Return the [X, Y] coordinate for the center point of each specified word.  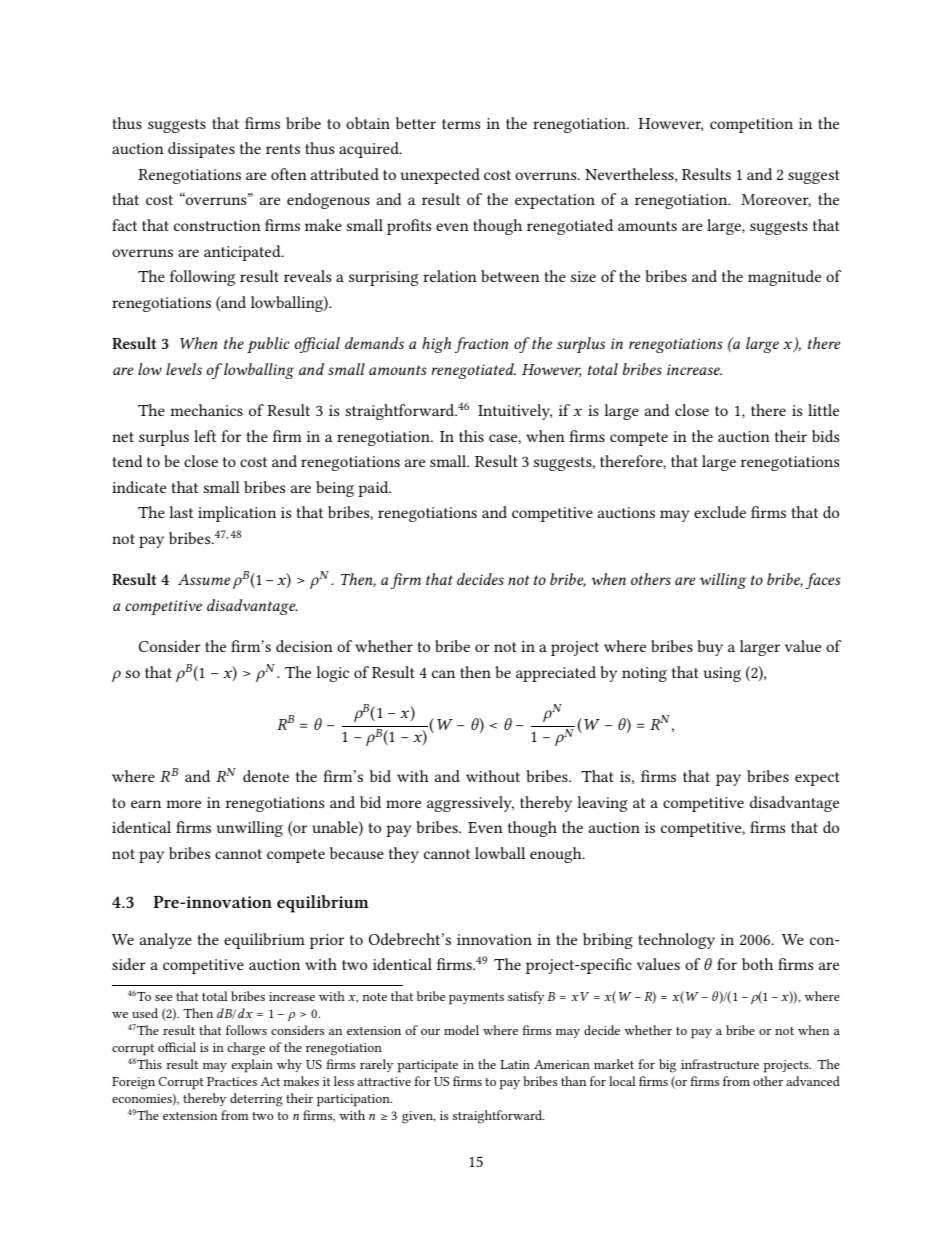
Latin [515, 1064]
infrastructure [720, 1064]
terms [461, 124]
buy [710, 648]
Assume [204, 579]
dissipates [201, 150]
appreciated [556, 674]
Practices [232, 1081]
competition [751, 125]
